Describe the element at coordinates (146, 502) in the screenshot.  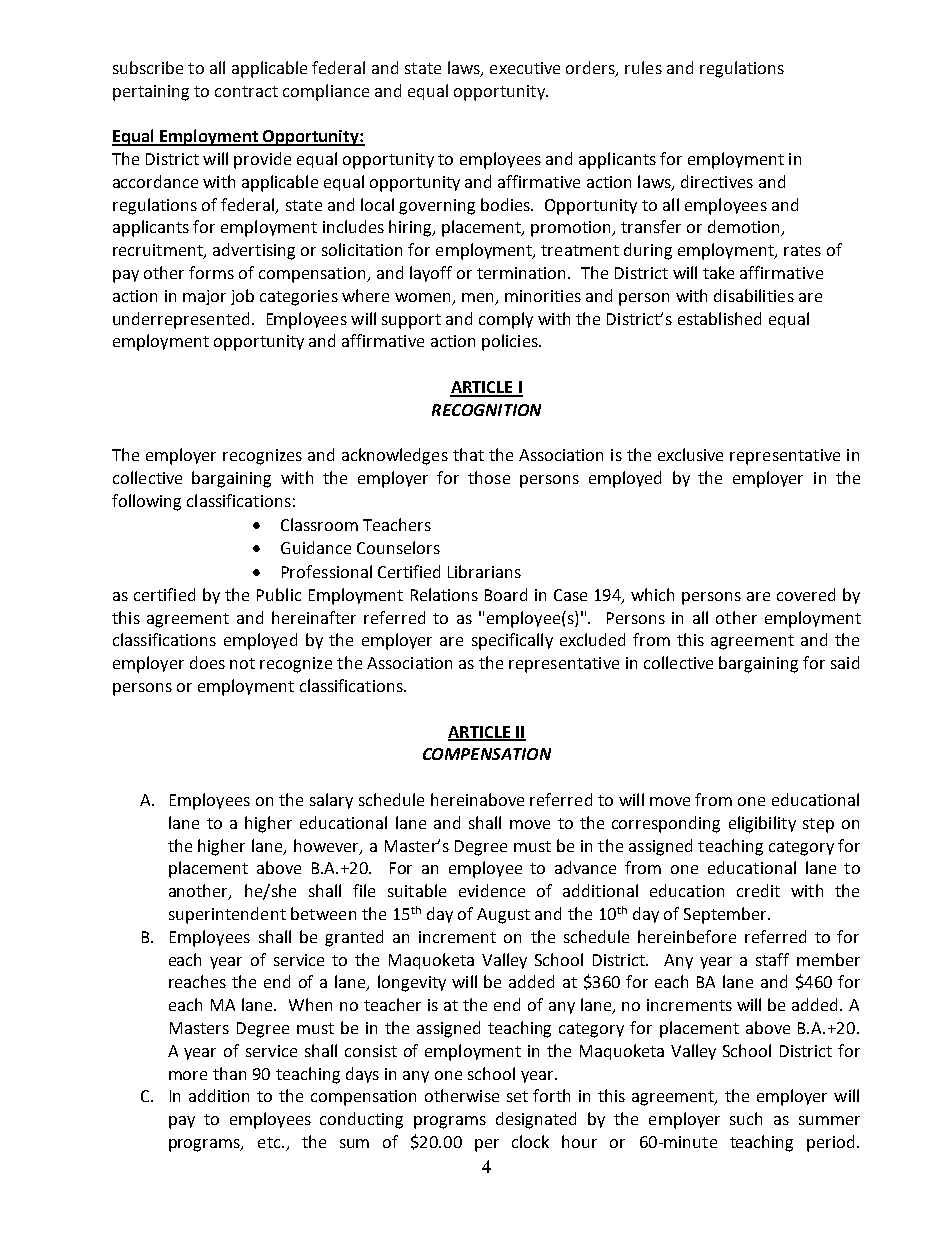
I see `following` at that location.
